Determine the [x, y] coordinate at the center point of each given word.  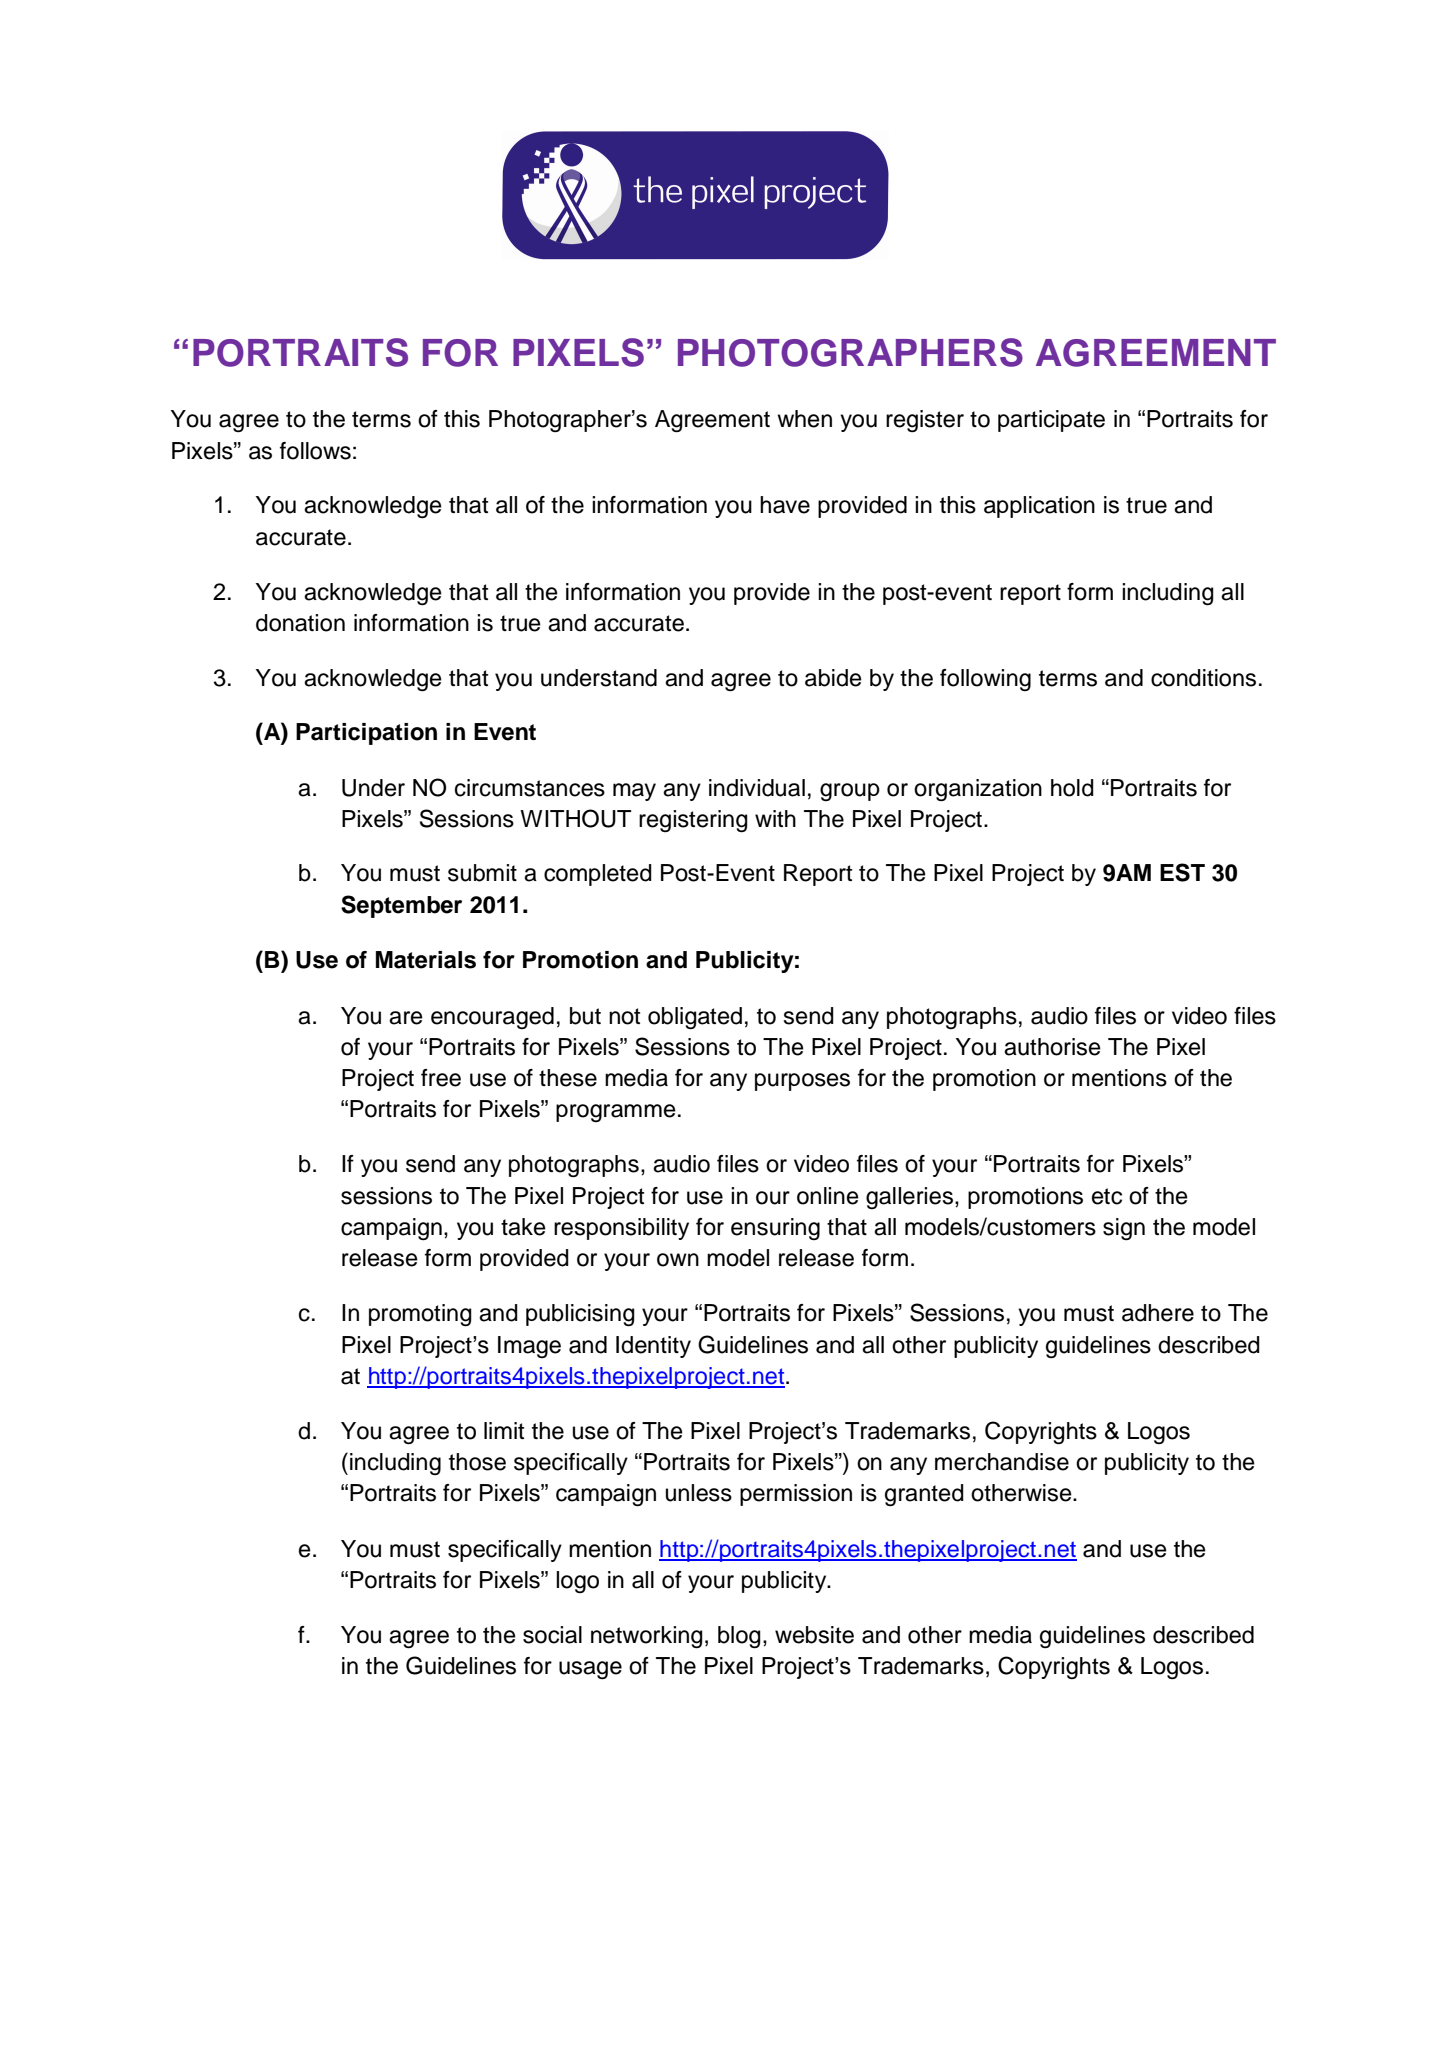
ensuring [775, 1229]
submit [482, 873]
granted [924, 1495]
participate [1051, 421]
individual [757, 788]
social [552, 1635]
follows [315, 451]
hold [1072, 788]
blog [739, 1637]
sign [1124, 1229]
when [804, 419]
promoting [420, 1315]
